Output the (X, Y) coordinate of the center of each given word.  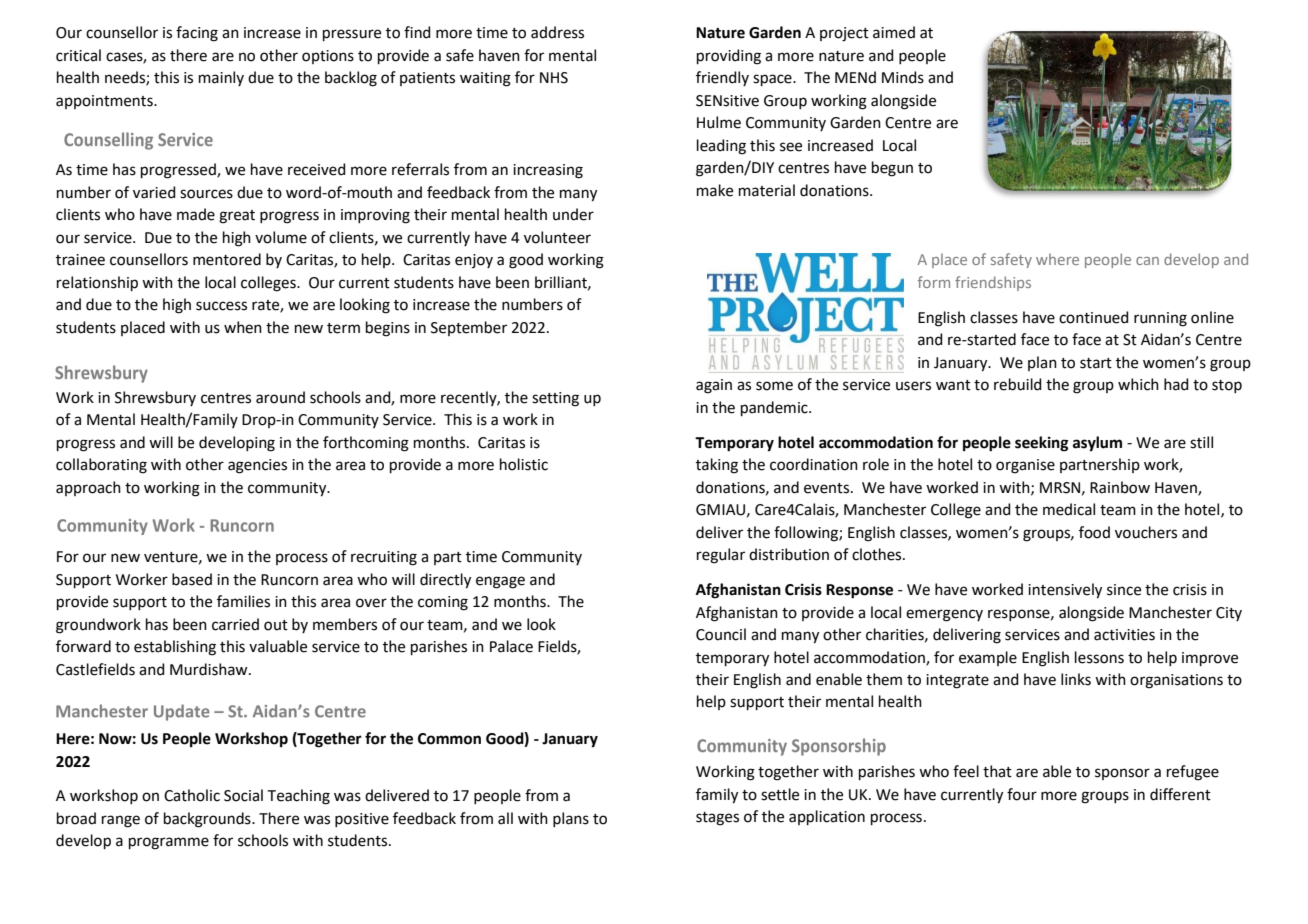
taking (717, 466)
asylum (1097, 444)
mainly (221, 78)
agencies (257, 466)
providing (729, 57)
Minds (903, 77)
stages (717, 819)
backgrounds (208, 820)
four (1022, 794)
